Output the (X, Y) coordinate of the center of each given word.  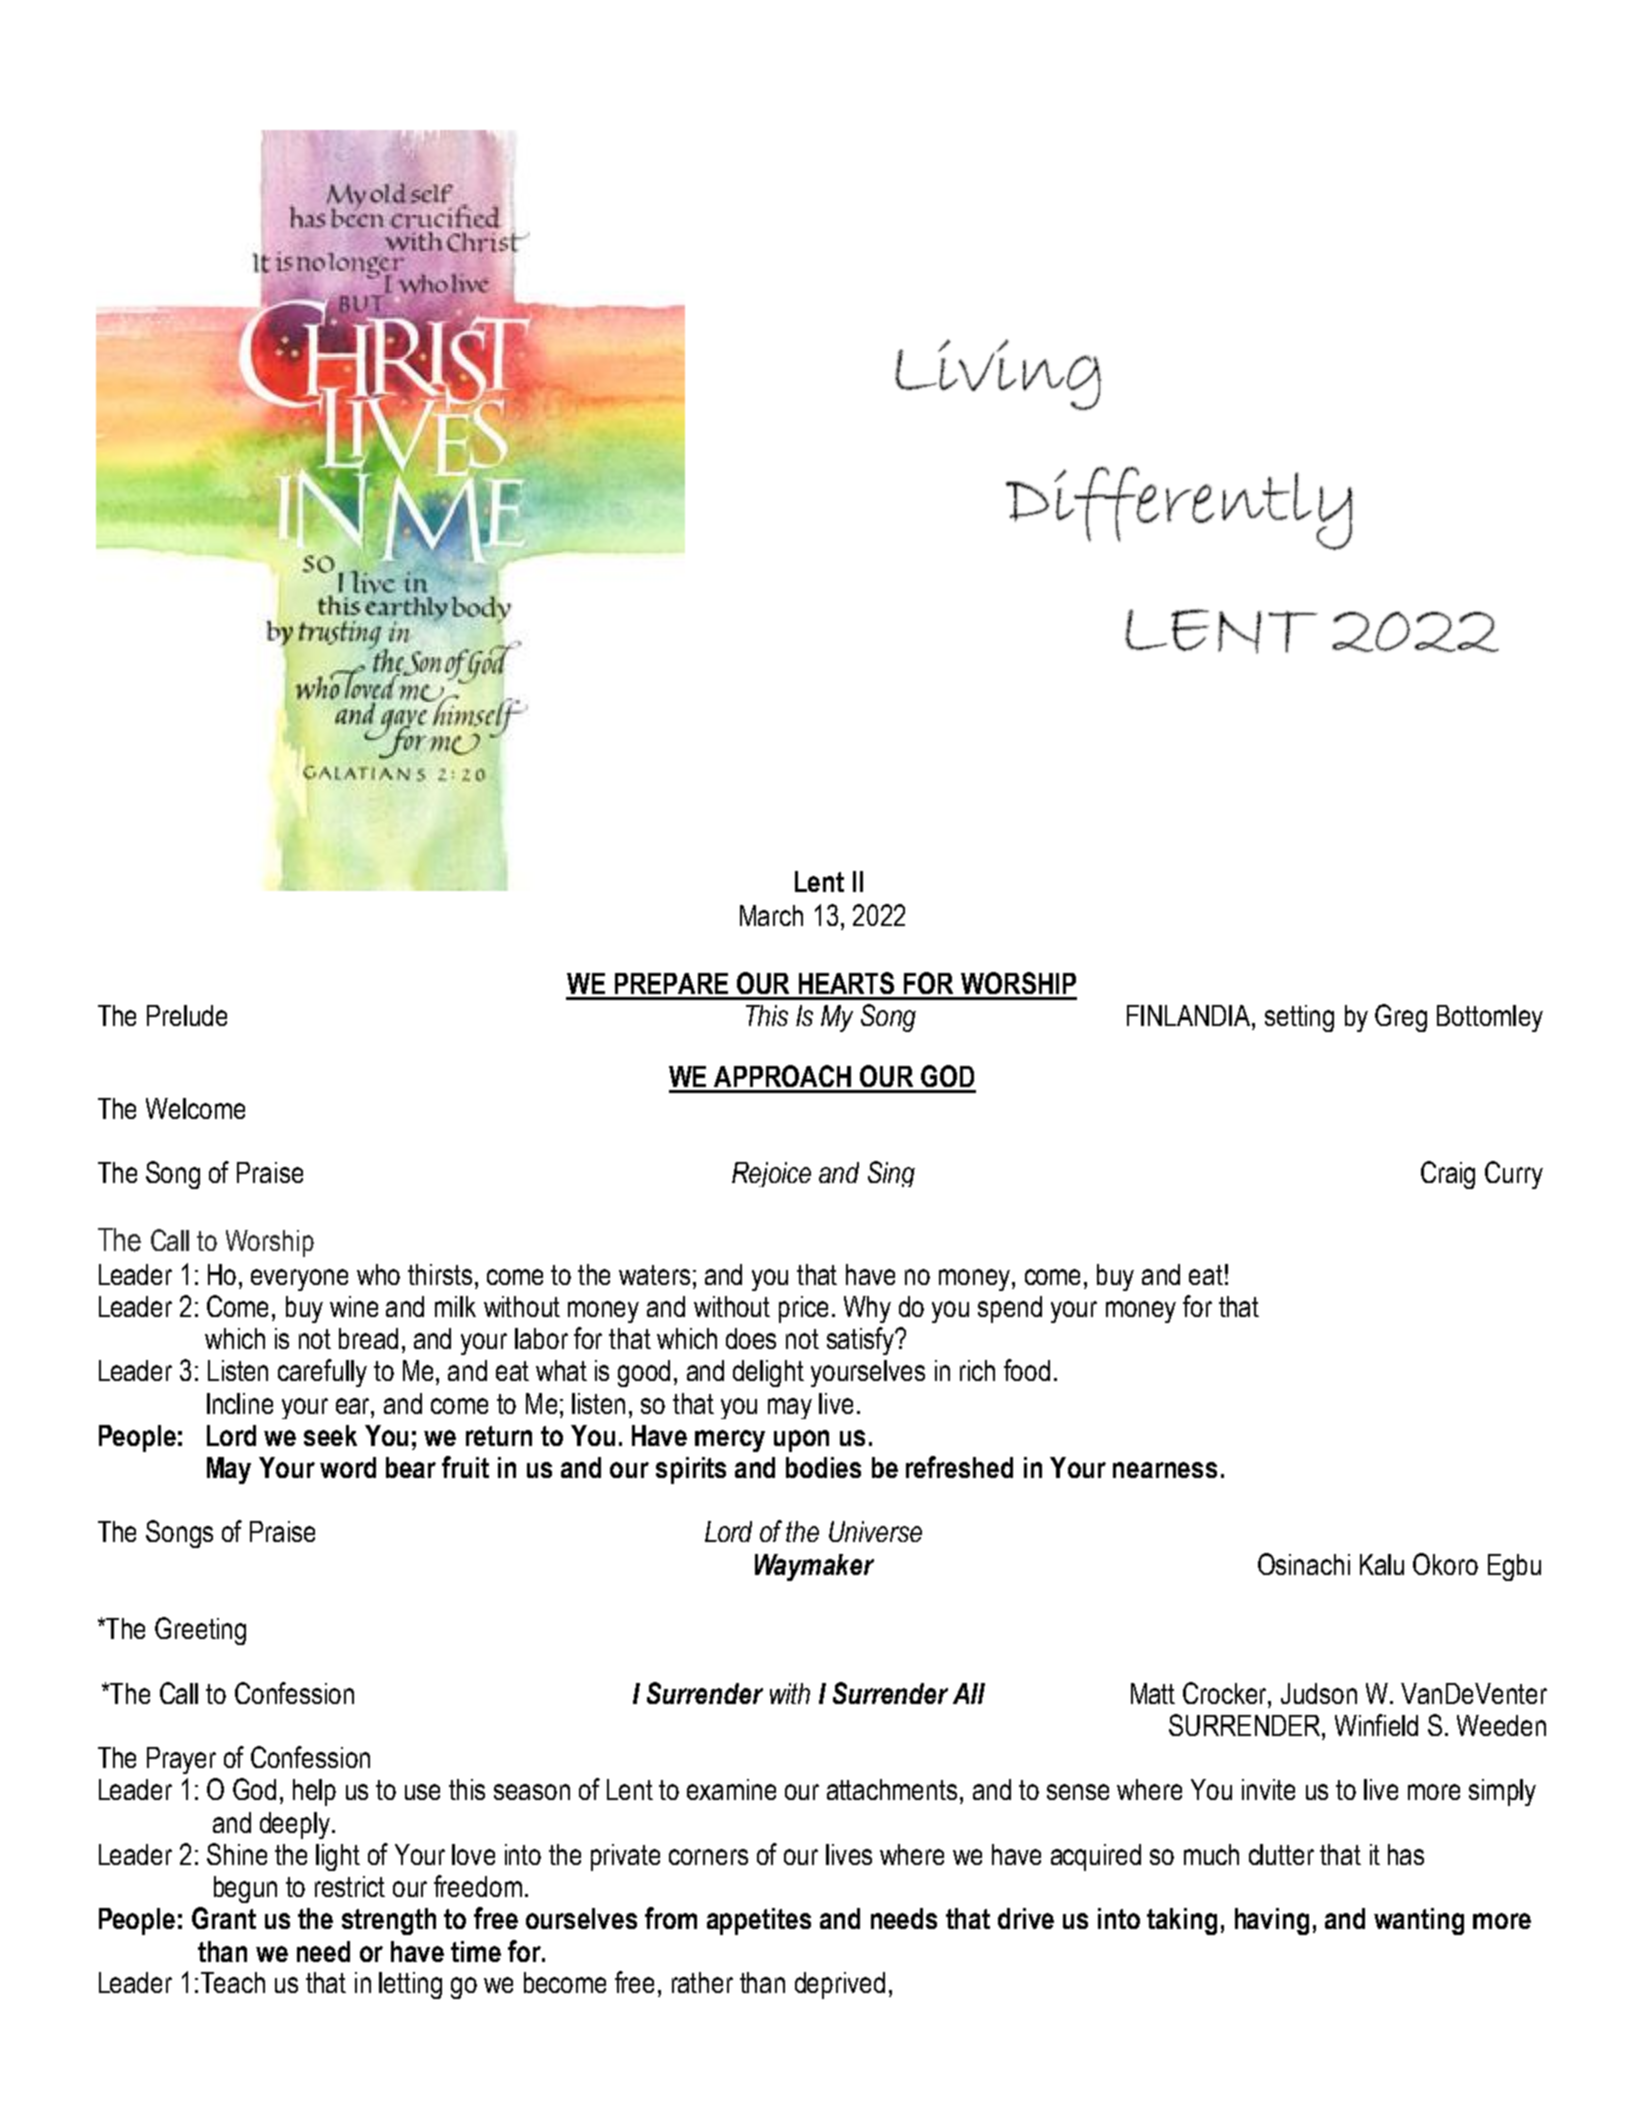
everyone (299, 1280)
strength (389, 1921)
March (771, 915)
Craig (1448, 1175)
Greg (1401, 1018)
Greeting (200, 1631)
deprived (840, 1985)
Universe (875, 1531)
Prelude (187, 1015)
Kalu (1382, 1564)
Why (867, 1309)
